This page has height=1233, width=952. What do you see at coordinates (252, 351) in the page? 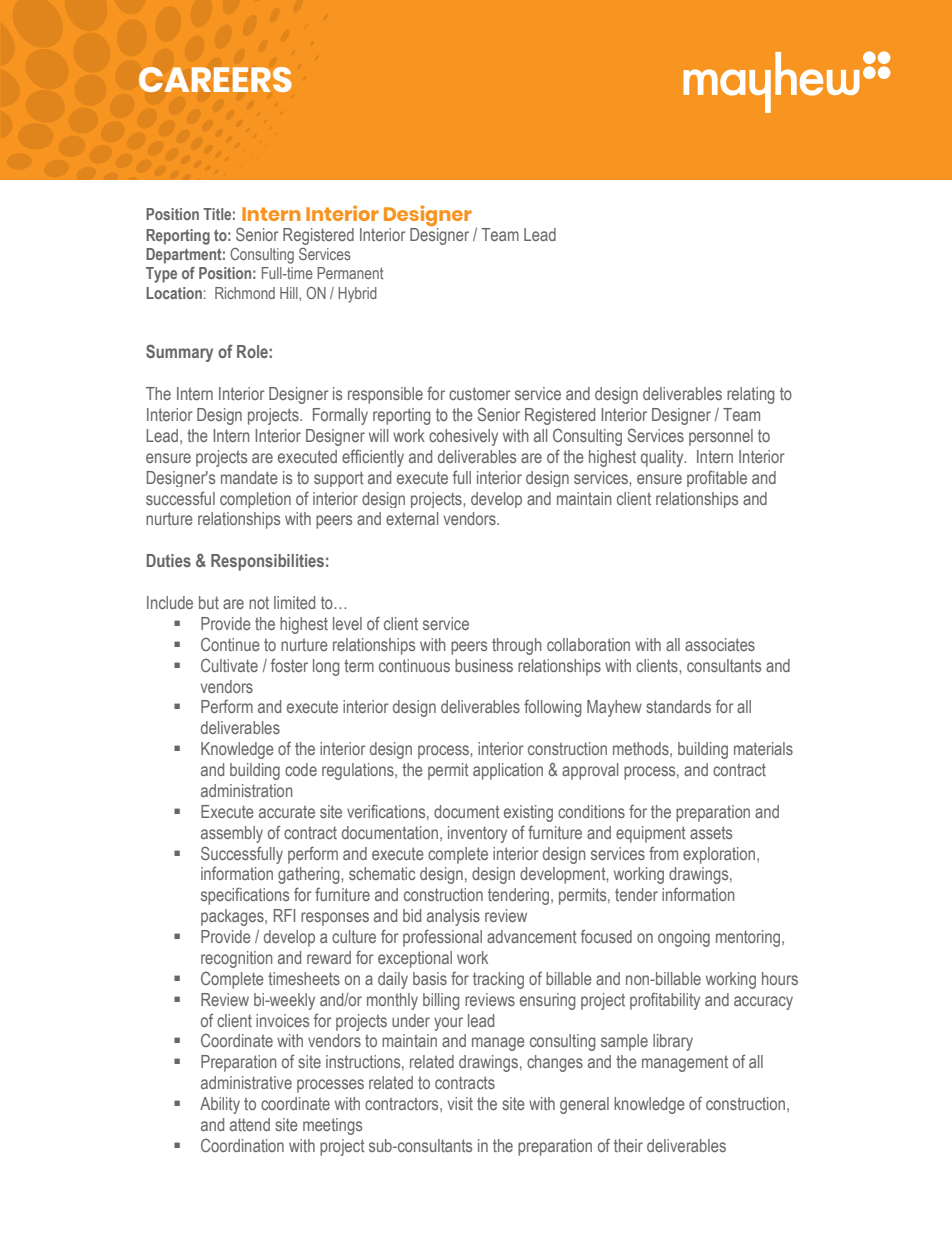
I see `Role` at bounding box center [252, 351].
